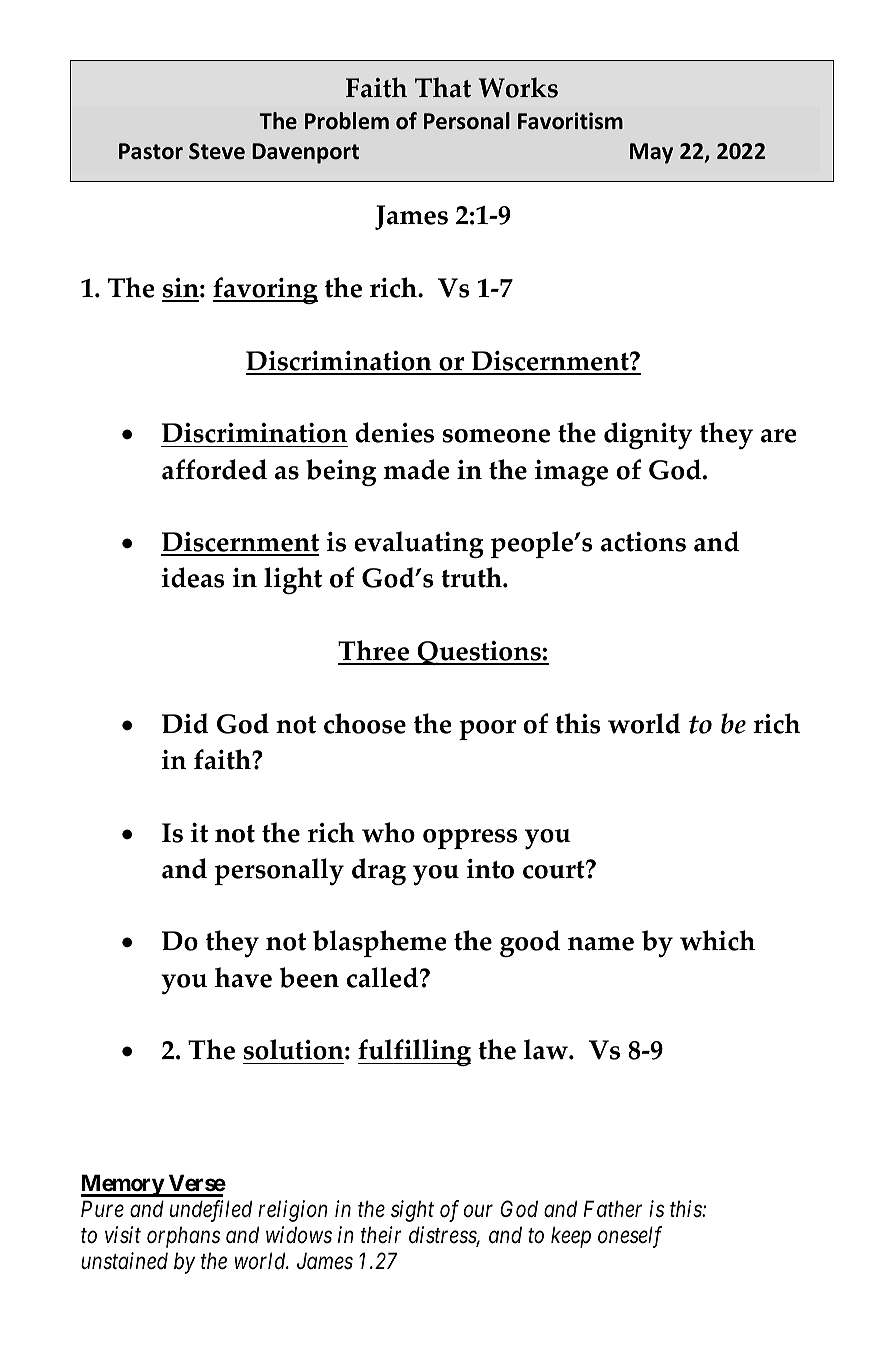 Image resolution: width=887 pixels, height=1372 pixels. What do you see at coordinates (183, 1237) in the screenshot?
I see `orphans` at bounding box center [183, 1237].
